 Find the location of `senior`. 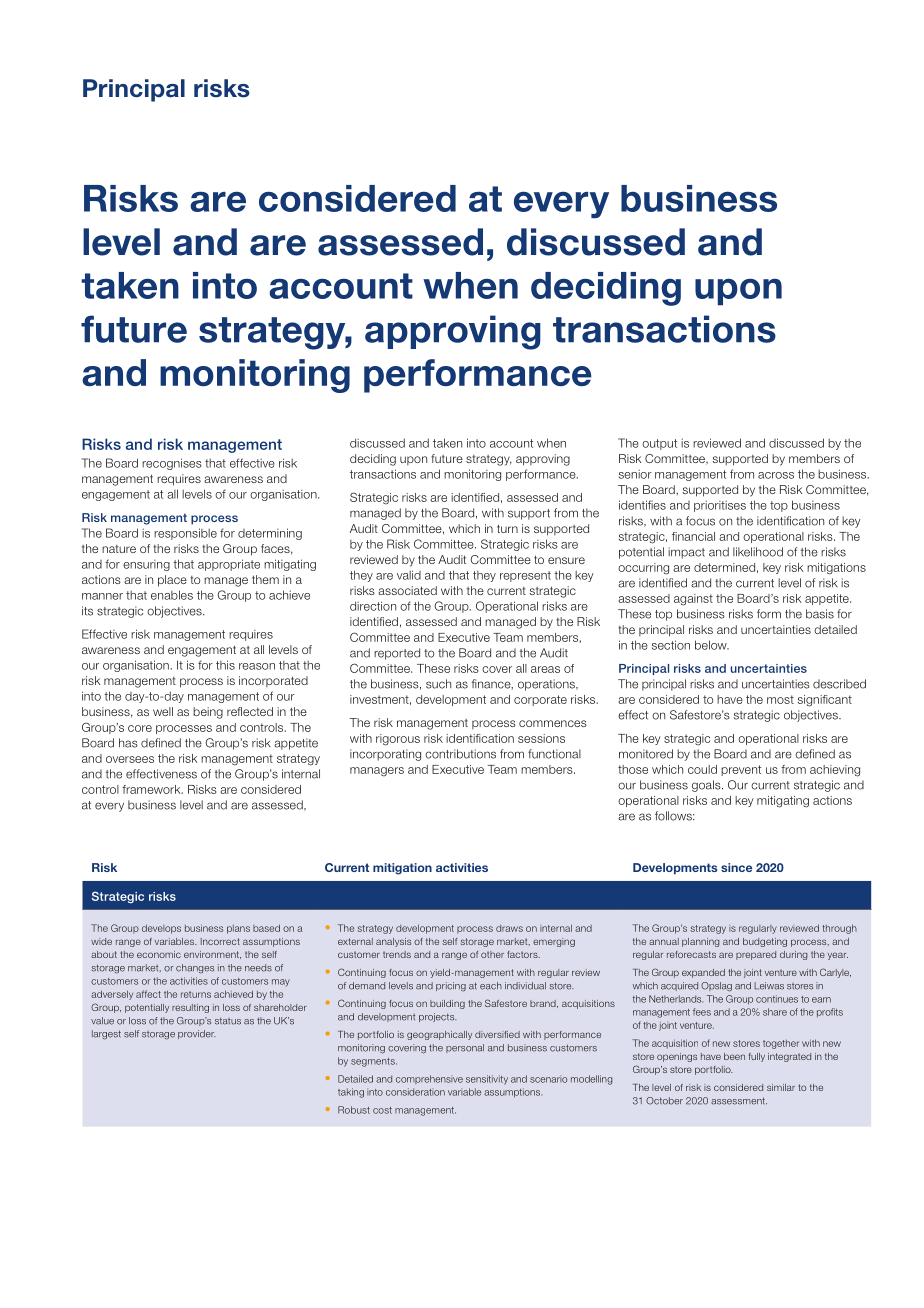

senior is located at coordinates (635, 474).
